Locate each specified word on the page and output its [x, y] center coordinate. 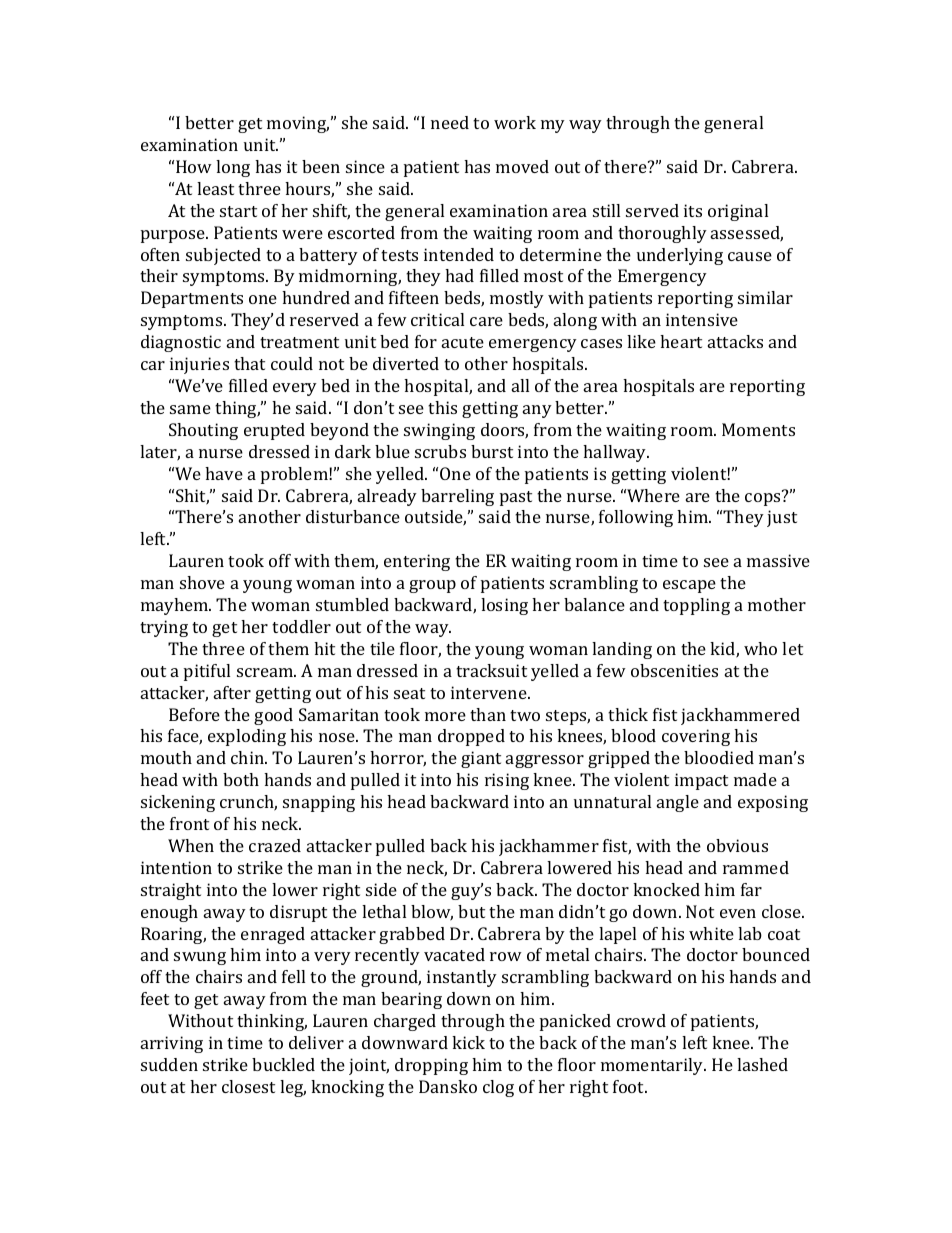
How [194, 166]
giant [481, 759]
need [450, 122]
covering [696, 737]
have [224, 473]
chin [248, 757]
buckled [283, 1064]
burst [492, 451]
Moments [758, 429]
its [693, 210]
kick [468, 1042]
